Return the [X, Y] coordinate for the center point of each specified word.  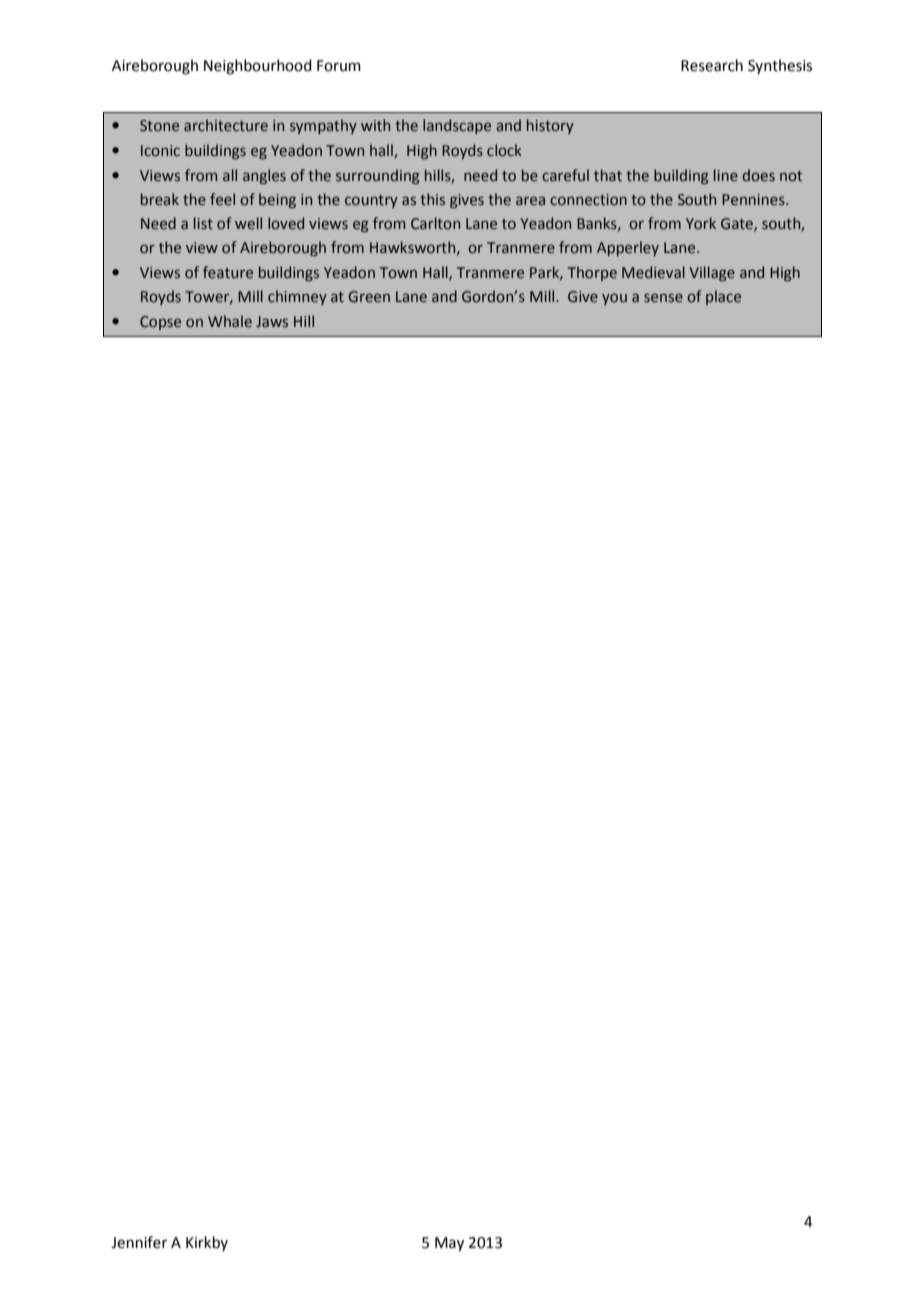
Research [712, 65]
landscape [457, 126]
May [449, 1244]
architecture [226, 125]
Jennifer [139, 1242]
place [723, 297]
